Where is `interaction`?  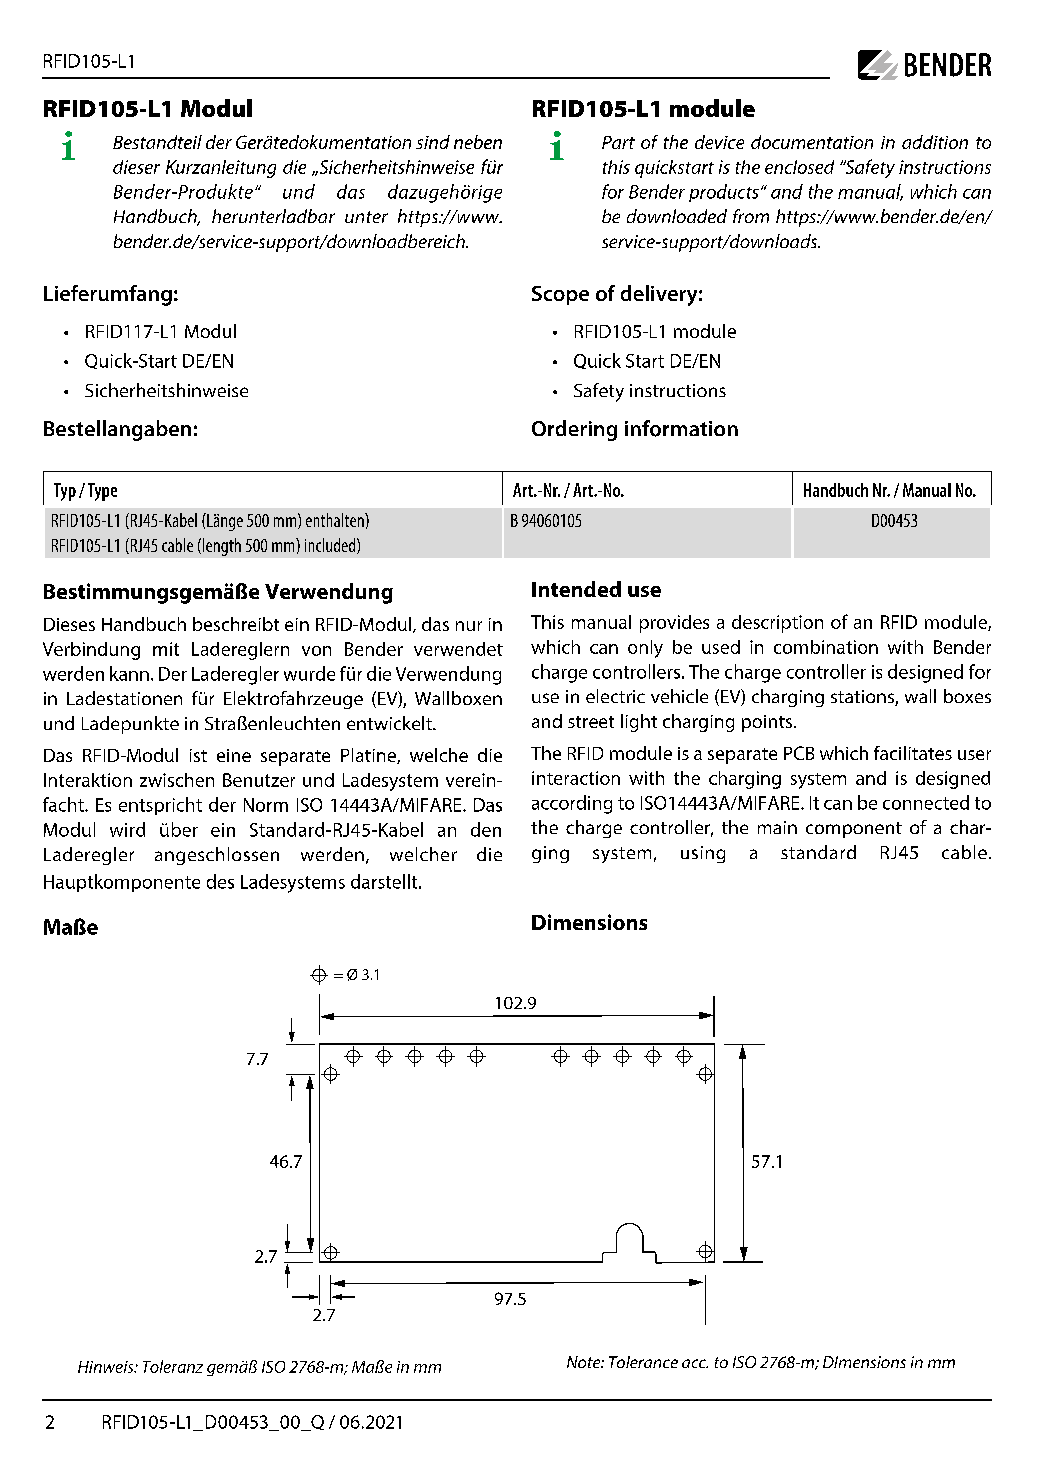
interaction is located at coordinates (576, 778).
